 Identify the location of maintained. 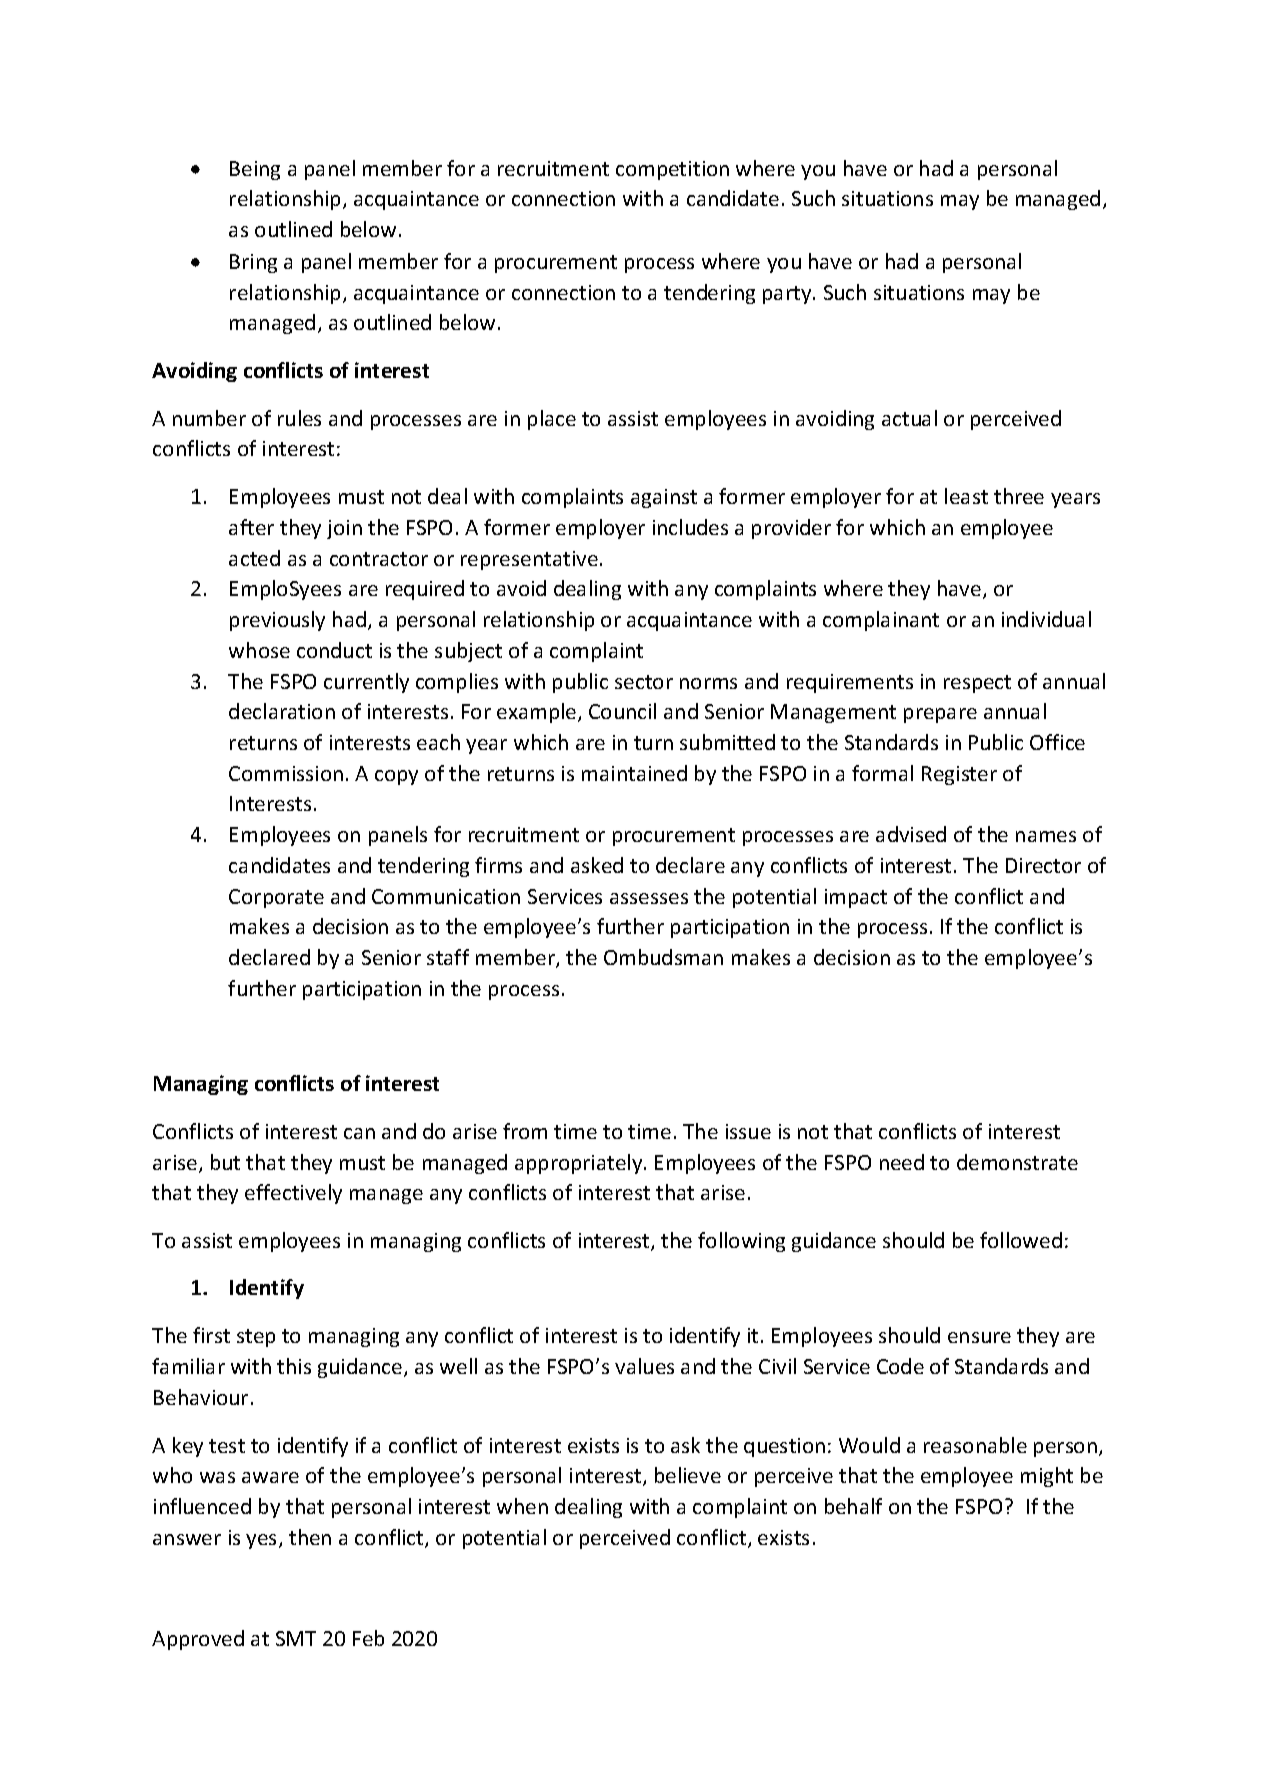
(634, 773).
